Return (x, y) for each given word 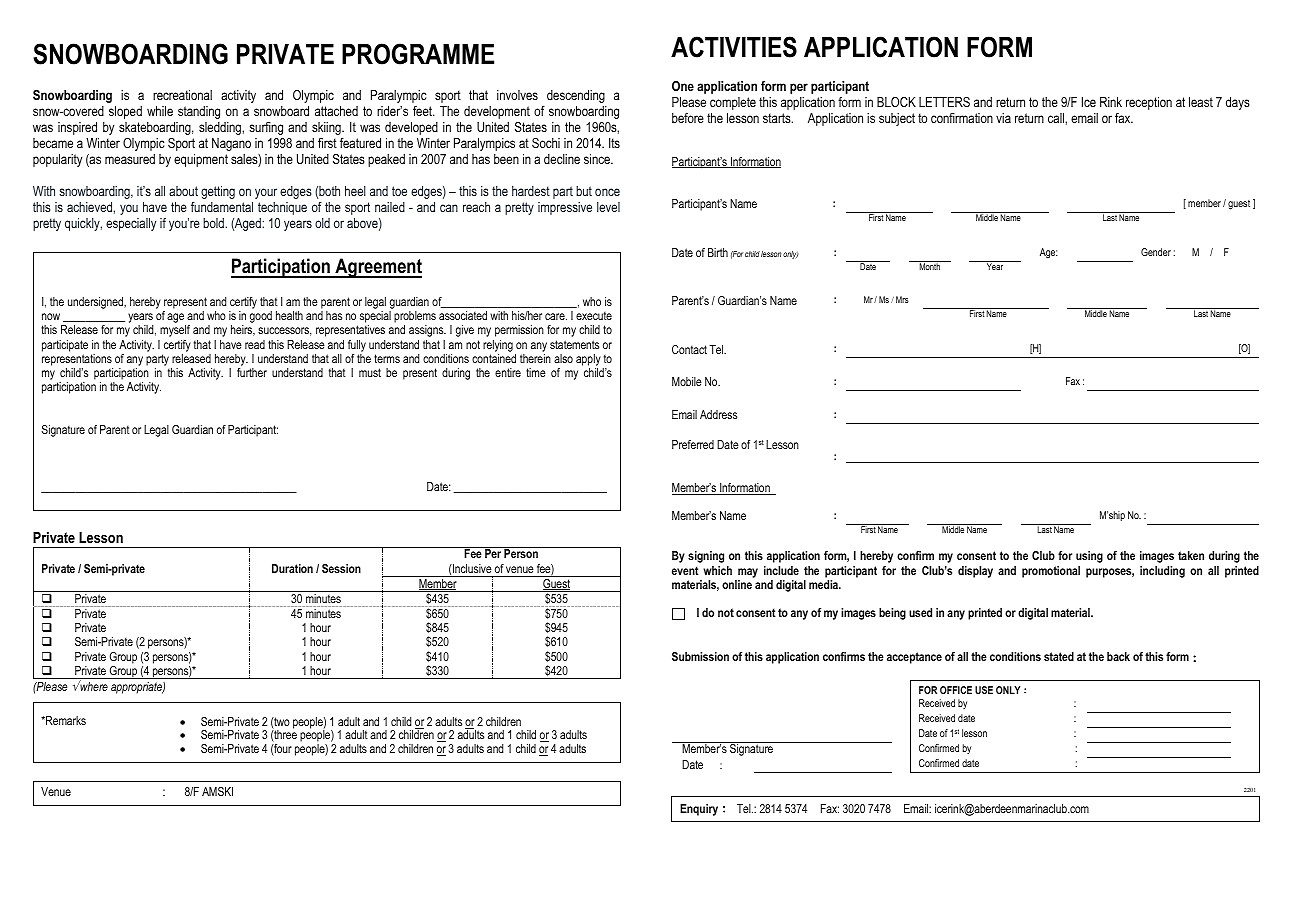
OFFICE (956, 690)
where (93, 685)
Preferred (693, 444)
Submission (700, 656)
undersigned (96, 303)
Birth (718, 252)
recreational (182, 95)
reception (1149, 103)
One (683, 86)
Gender (1156, 252)
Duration (292, 568)
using (1089, 557)
